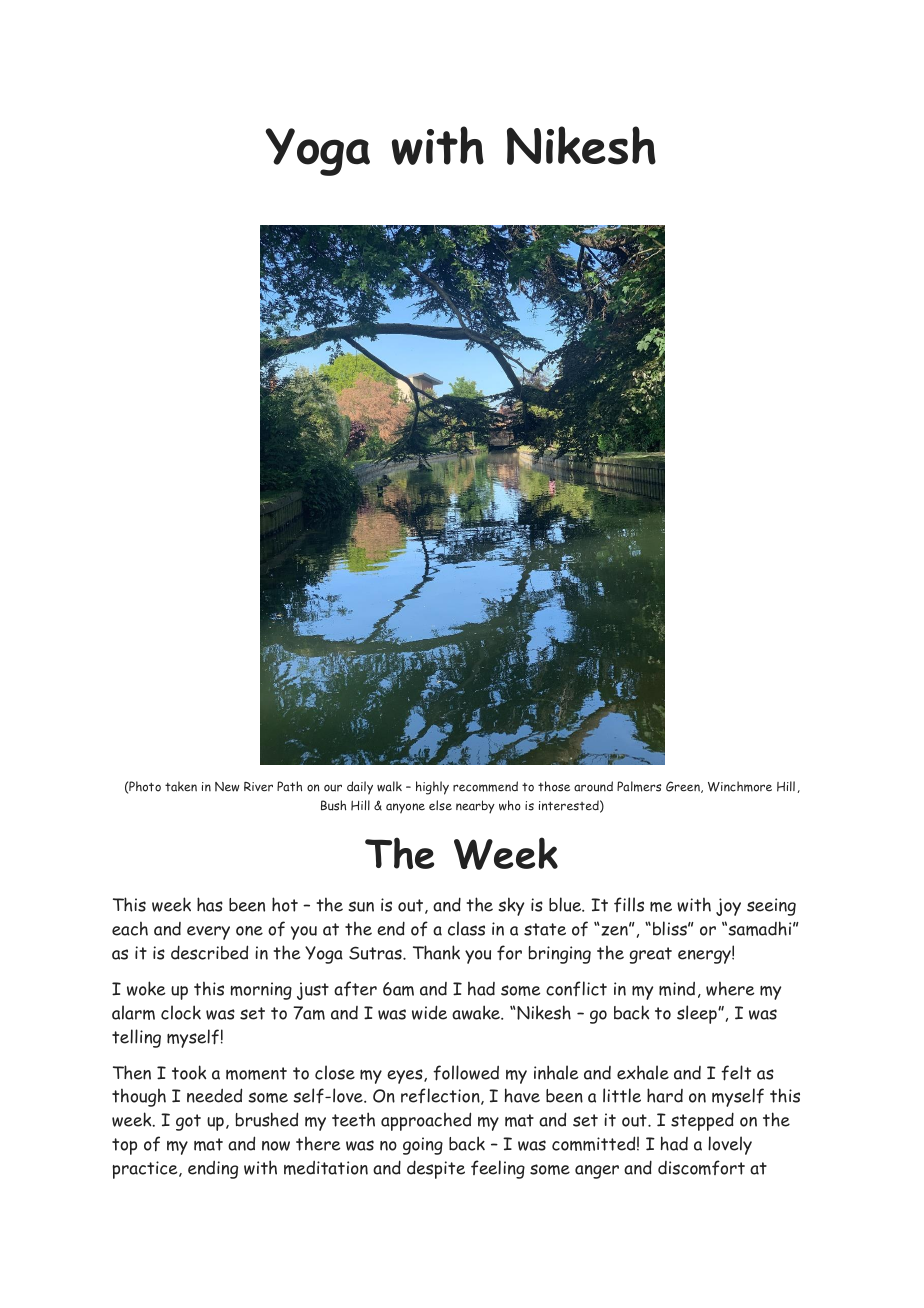 Image resolution: width=924 pixels, height=1308 pixels. Describe the element at coordinates (213, 1170) in the screenshot. I see `ending` at that location.
